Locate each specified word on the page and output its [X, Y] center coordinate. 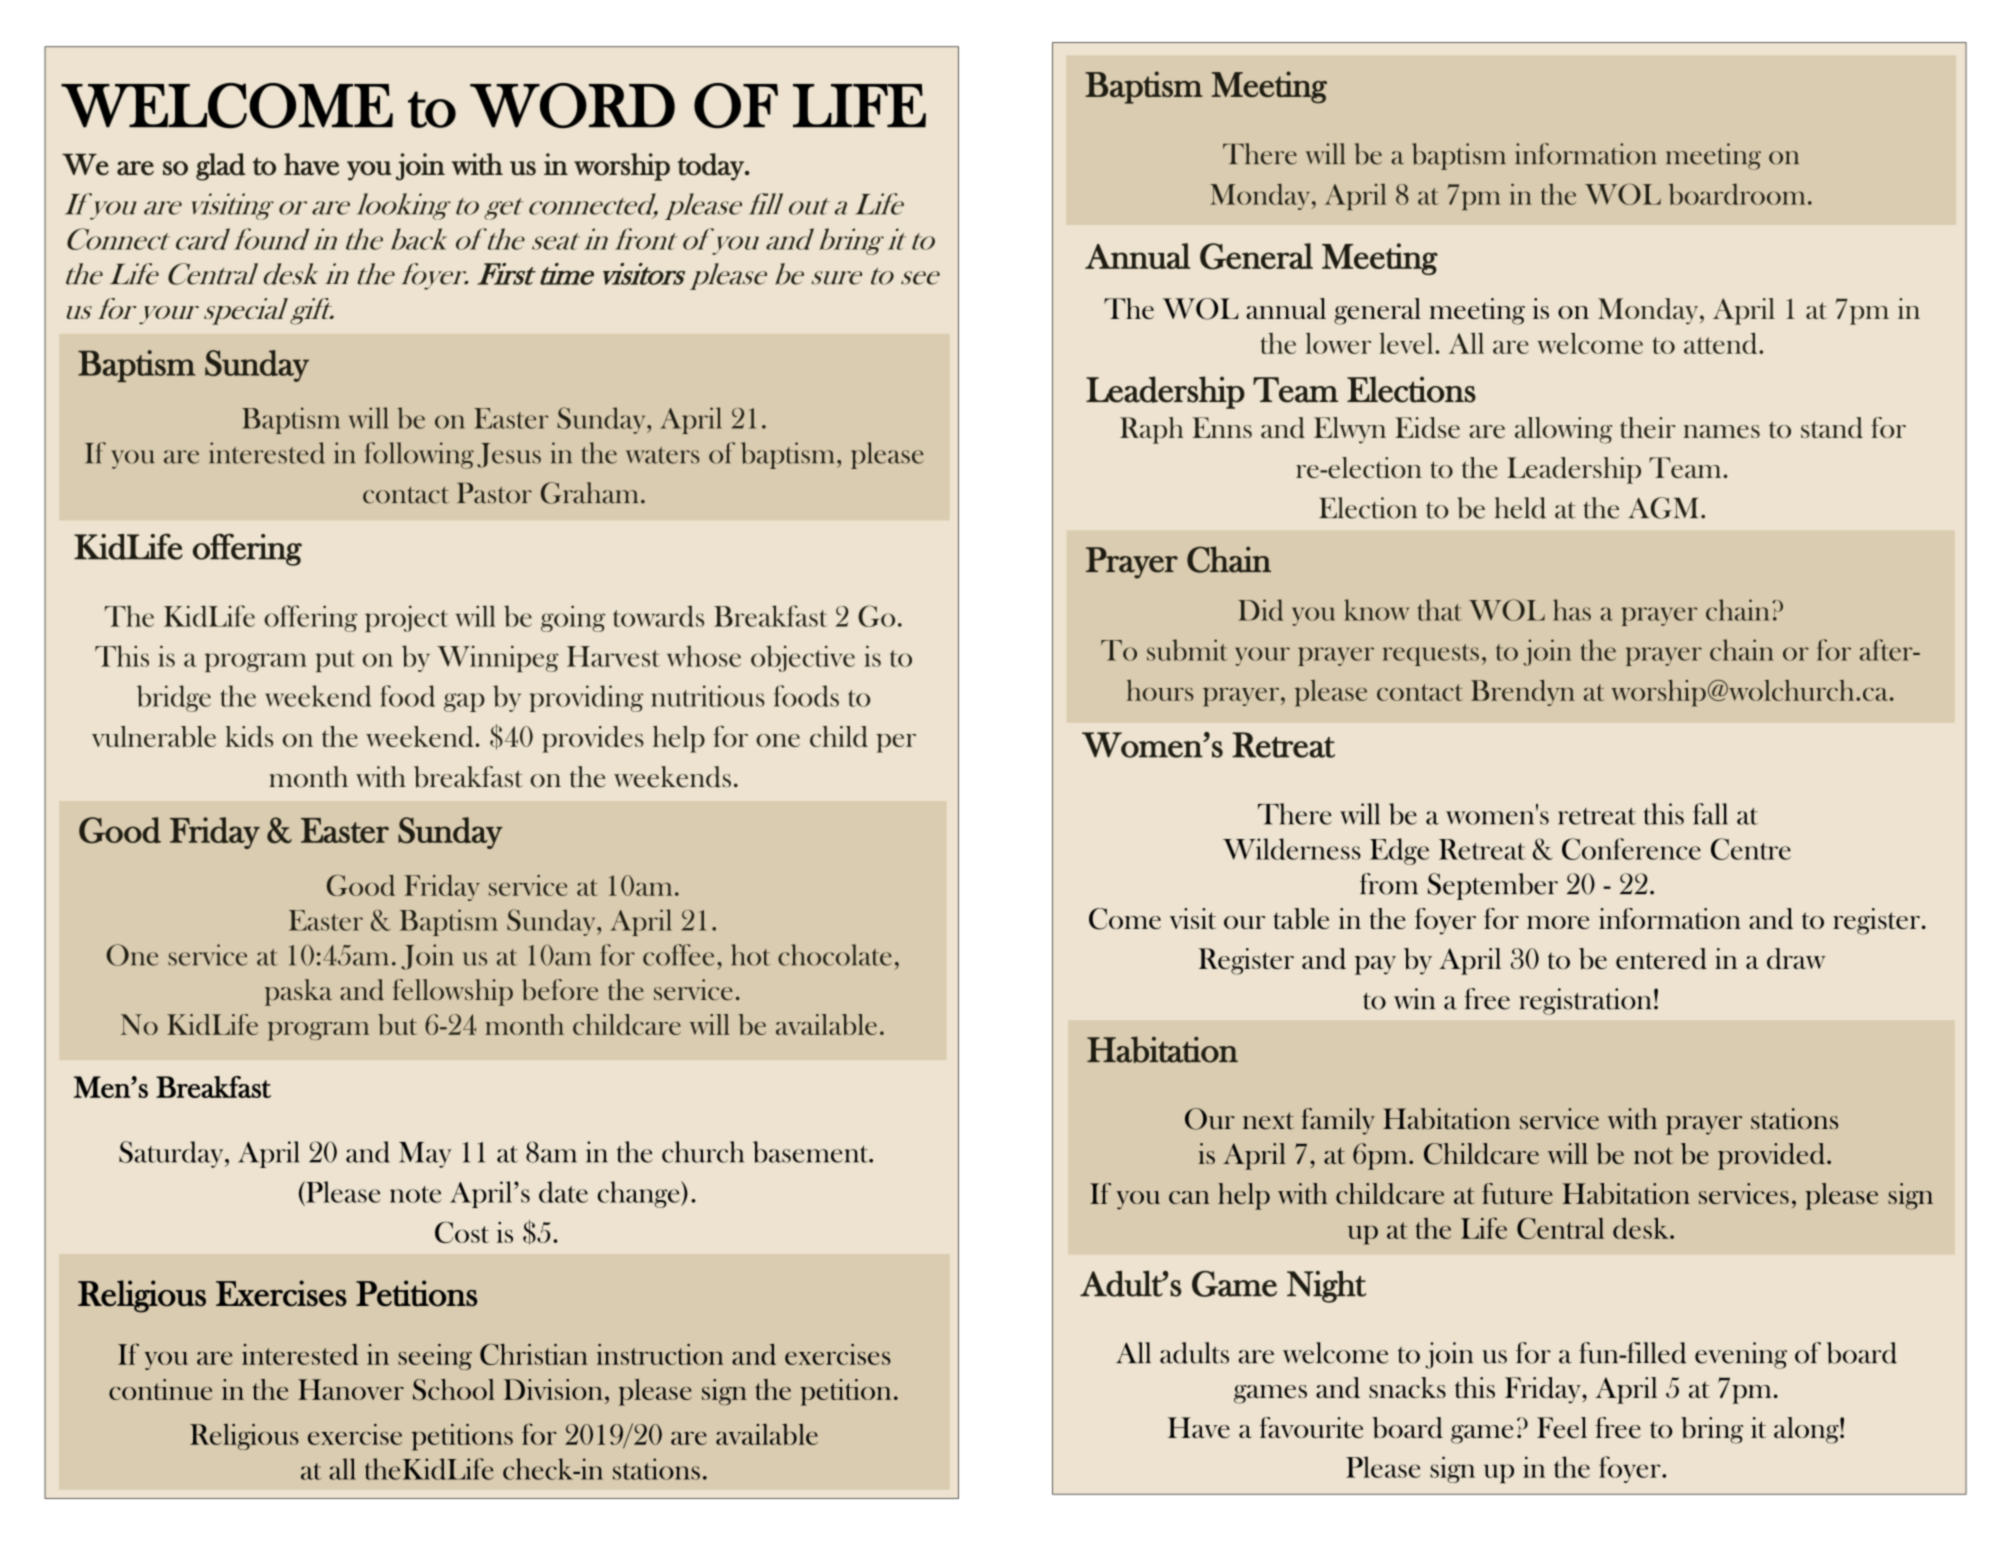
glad [221, 167]
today [712, 167]
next [1268, 1121]
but [397, 1024]
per [896, 743]
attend [1722, 343]
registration [1585, 1001]
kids [249, 736]
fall [1710, 814]
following [419, 455]
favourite [1311, 1427]
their [1648, 427]
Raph [1152, 430]
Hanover [351, 1389]
